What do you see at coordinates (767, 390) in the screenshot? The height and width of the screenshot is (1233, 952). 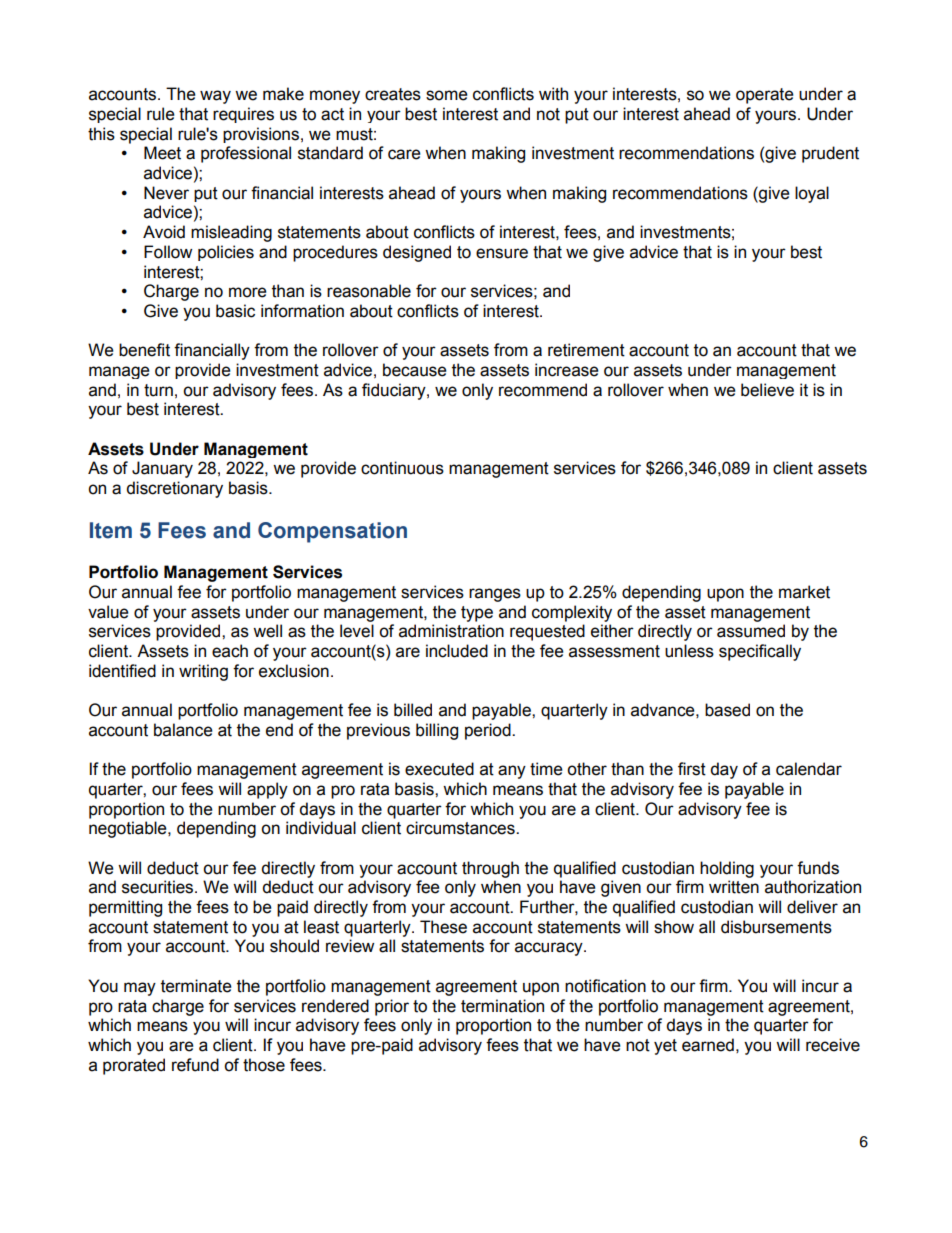 I see `believe` at bounding box center [767, 390].
